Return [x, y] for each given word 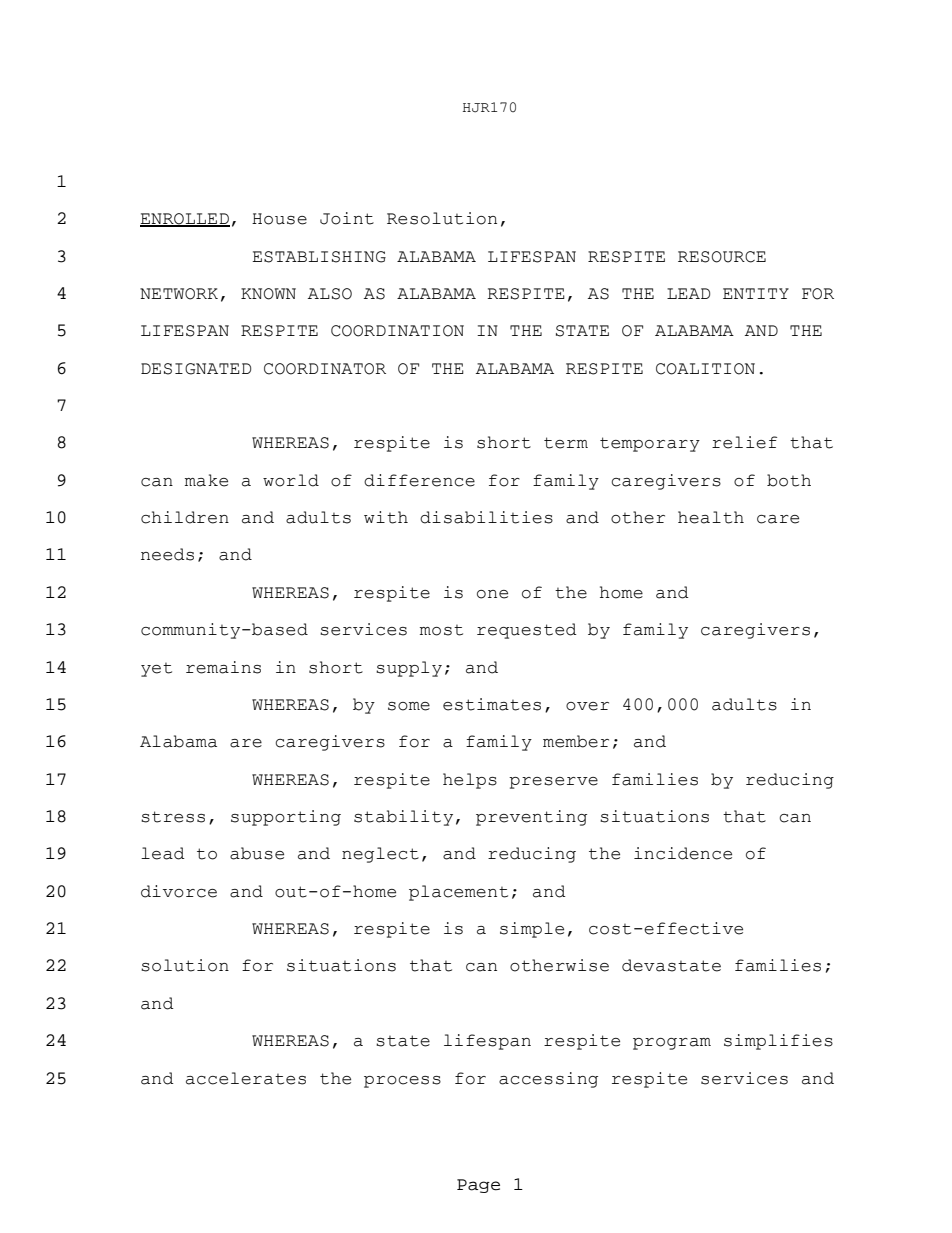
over [587, 706]
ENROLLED [185, 220]
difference [419, 480]
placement [458, 893]
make [206, 480]
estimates [492, 704]
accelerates [246, 1078]
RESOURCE [722, 257]
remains [223, 667]
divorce [179, 891]
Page [478, 1186]
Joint [347, 218]
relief [744, 442]
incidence [683, 853]
